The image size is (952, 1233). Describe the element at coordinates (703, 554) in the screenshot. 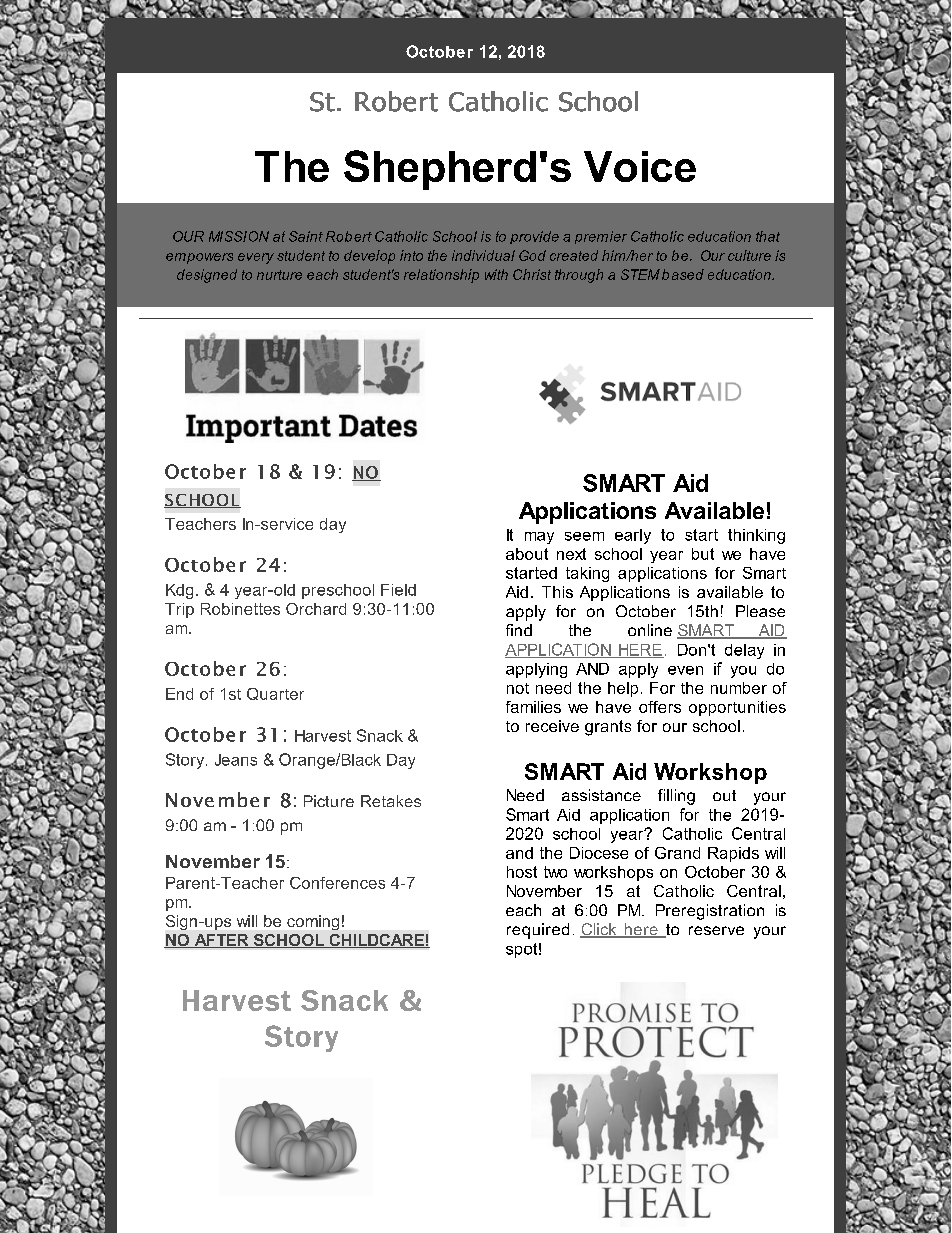

I see `but` at that location.
